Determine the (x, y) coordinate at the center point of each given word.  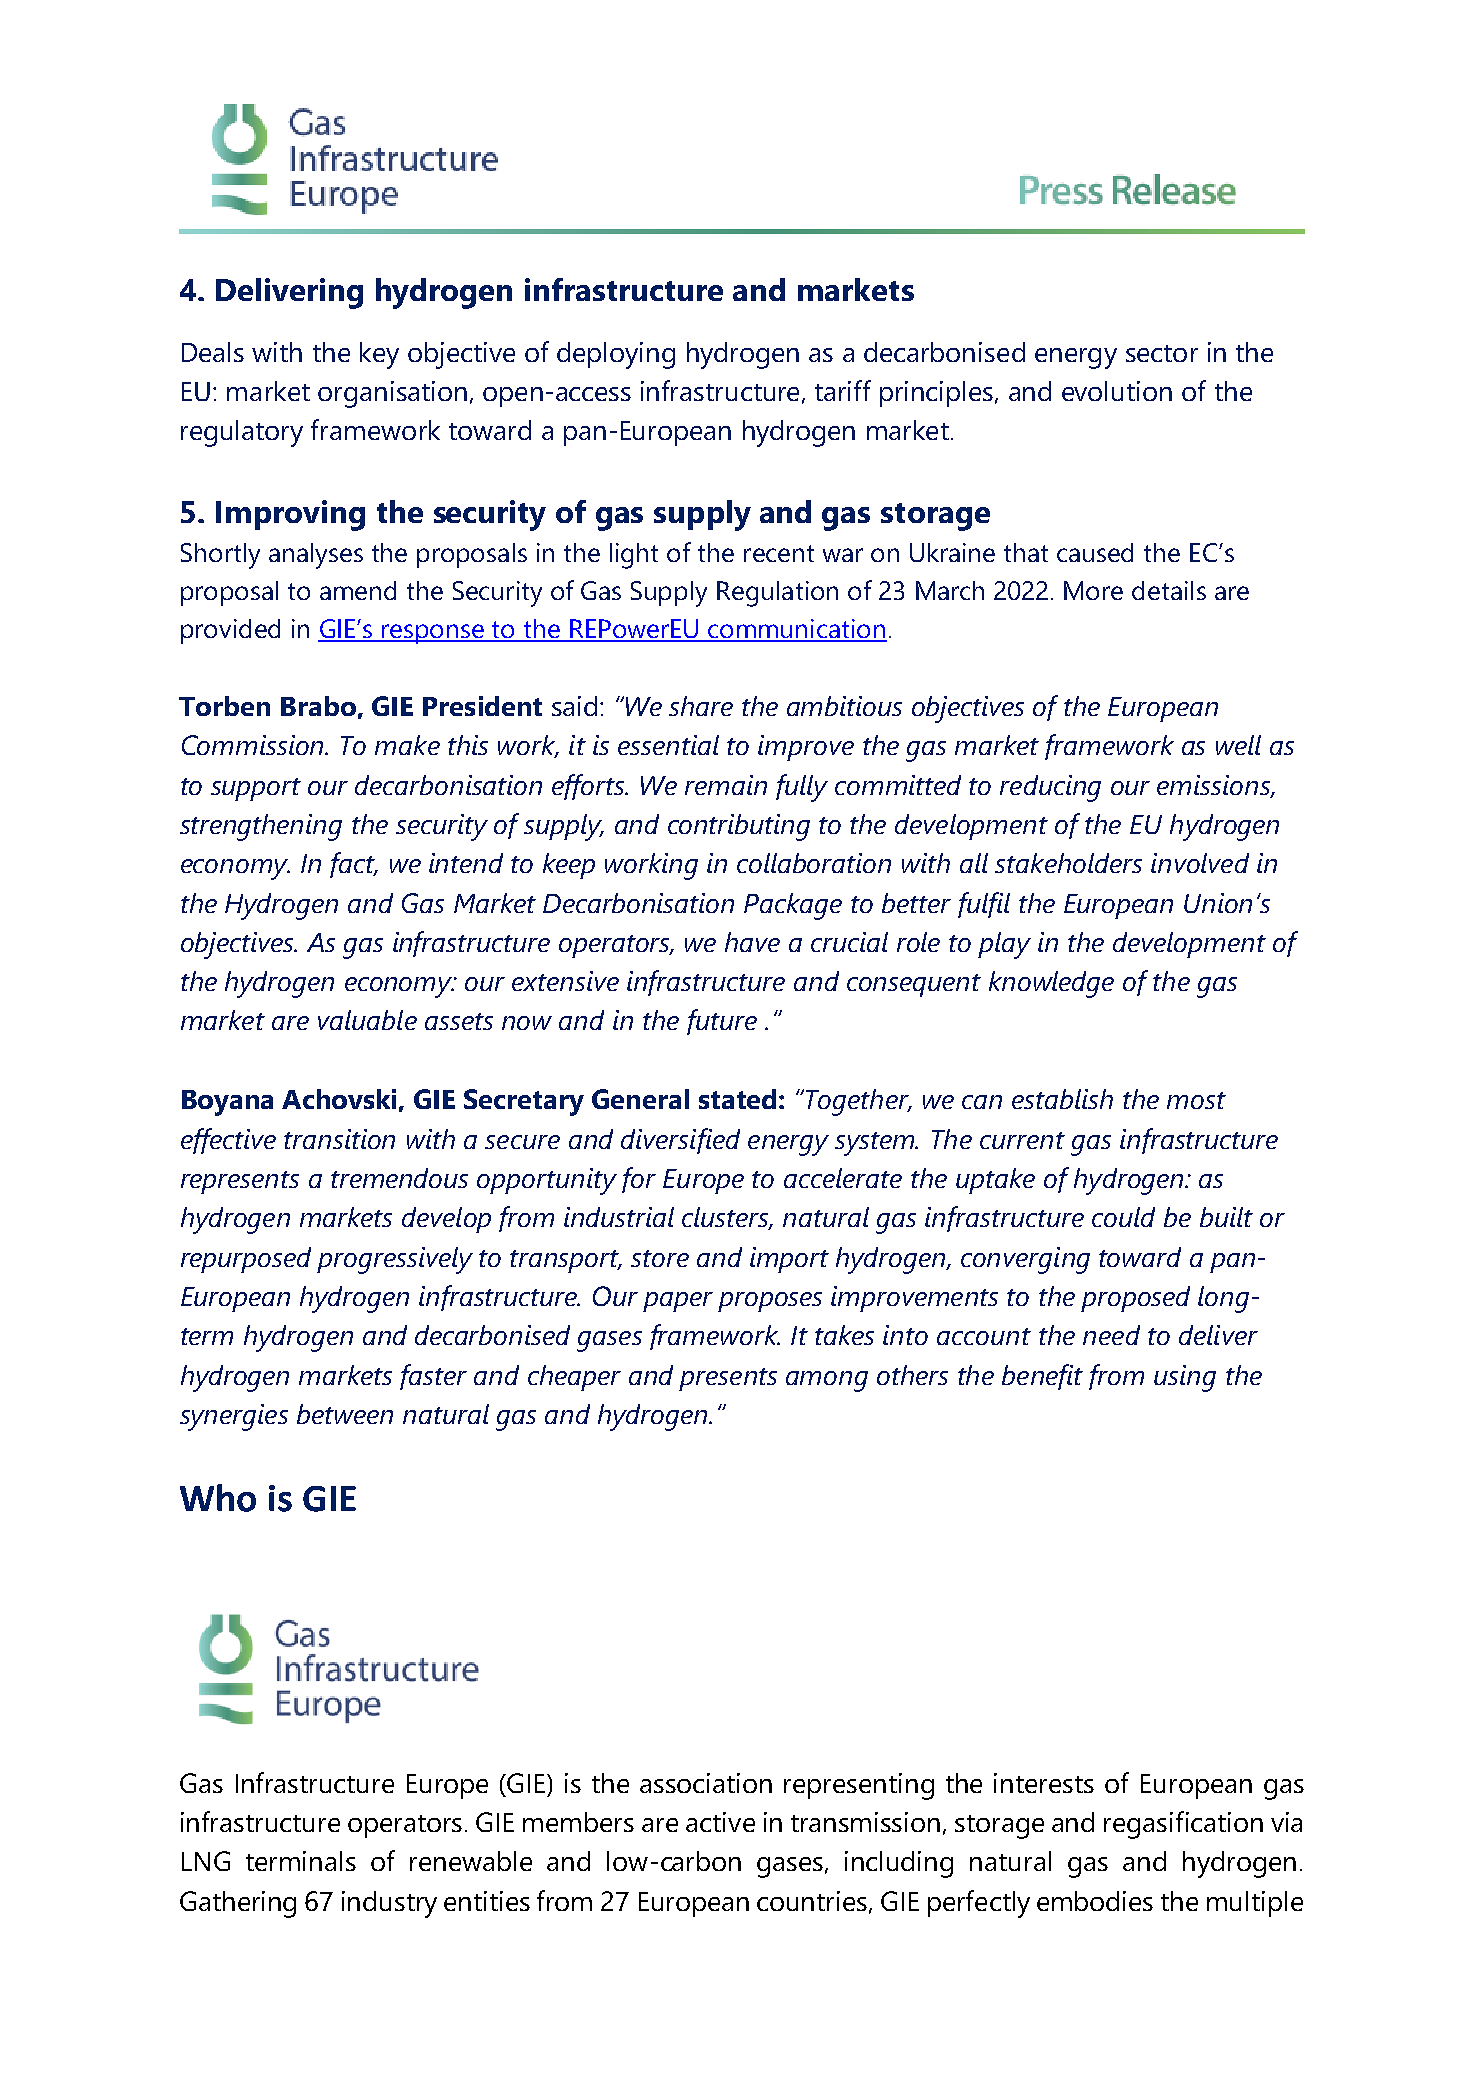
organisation (392, 394)
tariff (843, 390)
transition (339, 1139)
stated (737, 1099)
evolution (1117, 391)
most (1196, 1100)
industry (389, 1904)
